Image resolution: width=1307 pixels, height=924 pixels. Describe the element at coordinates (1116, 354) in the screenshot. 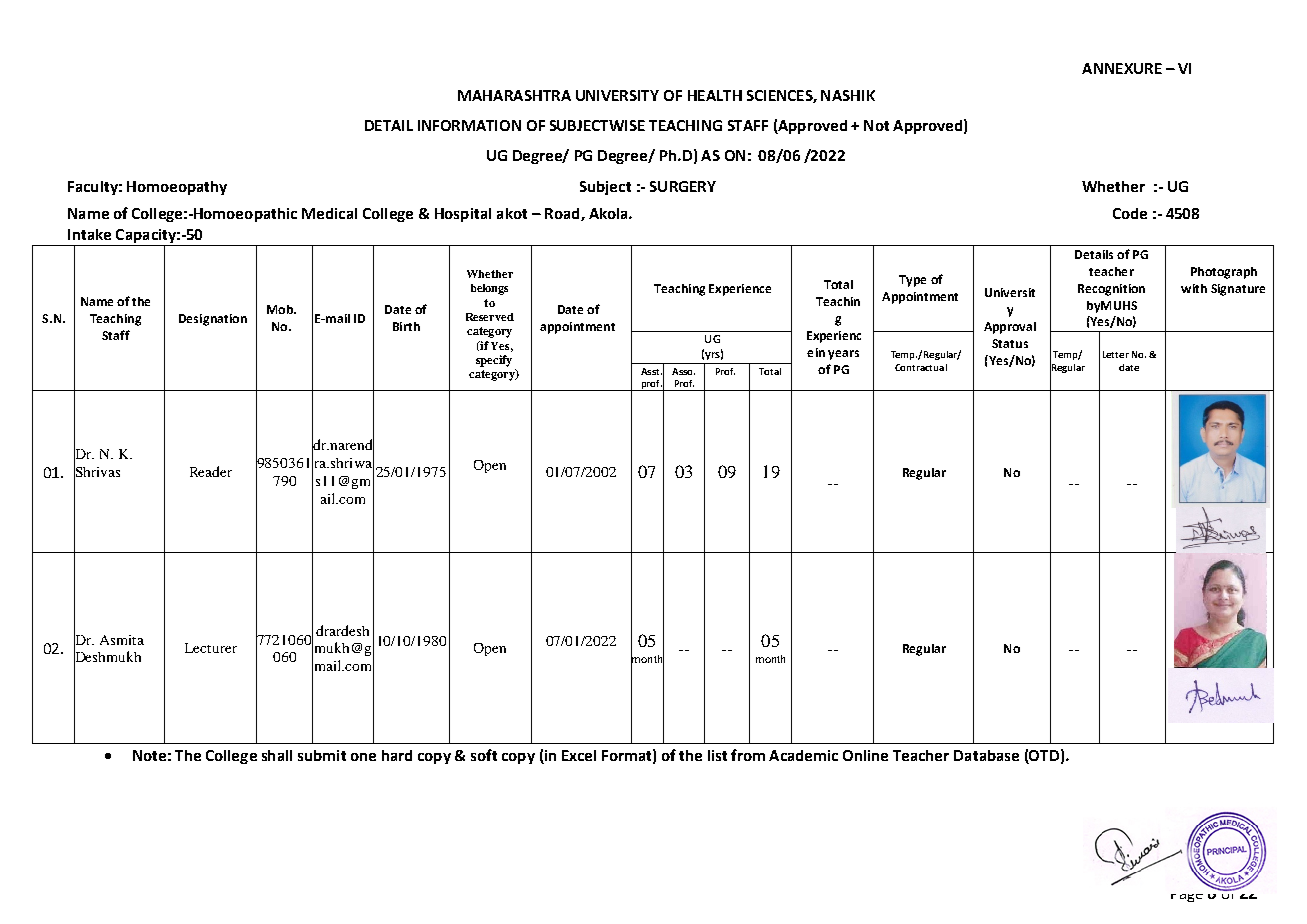

I see `Letter` at that location.
